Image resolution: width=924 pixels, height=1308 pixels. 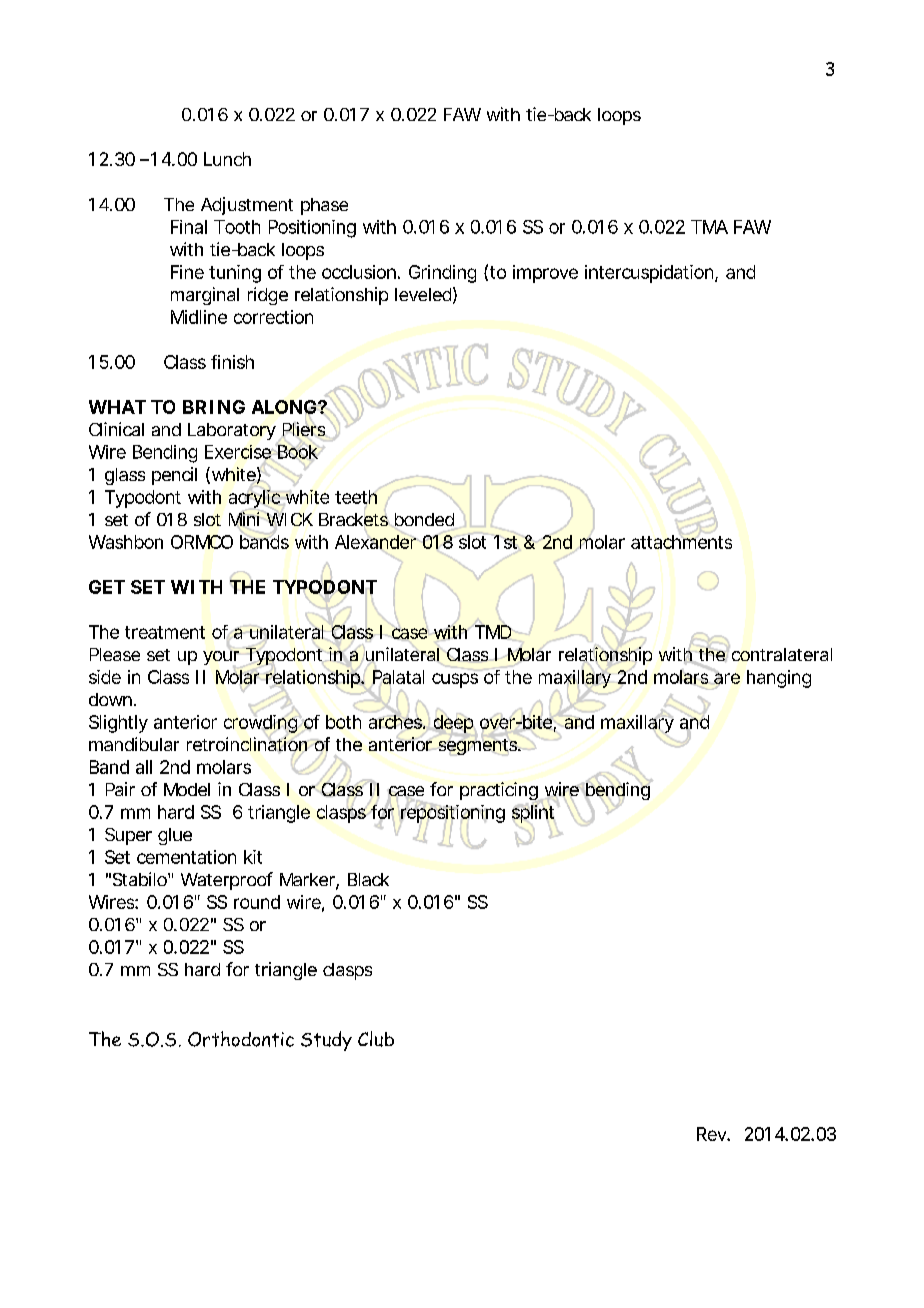 What do you see at coordinates (376, 542) in the screenshot?
I see `Alexander` at bounding box center [376, 542].
